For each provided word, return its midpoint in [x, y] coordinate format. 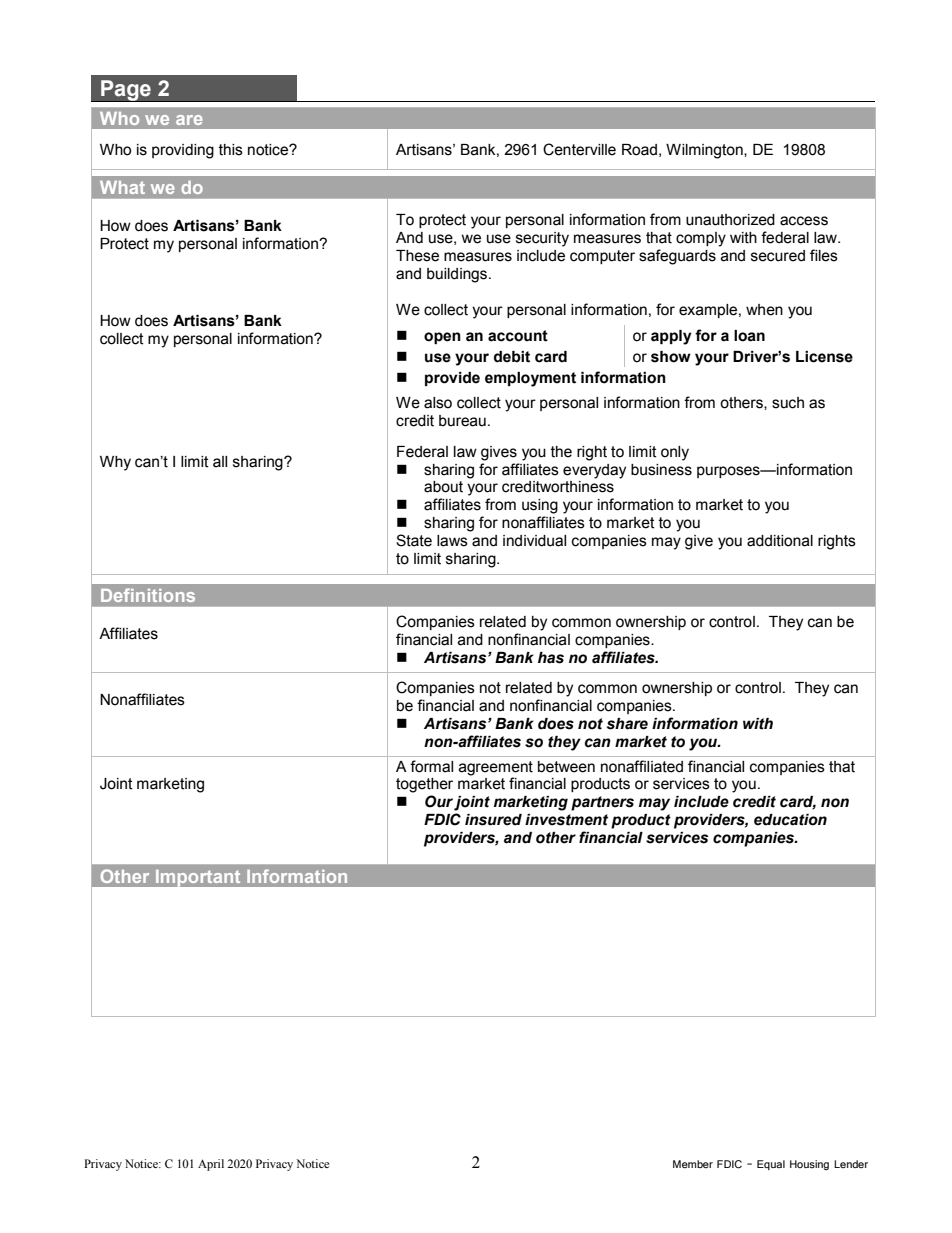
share [627, 724]
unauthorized [730, 220]
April [211, 1165]
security [542, 239]
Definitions [148, 595]
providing [183, 151]
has [551, 658]
